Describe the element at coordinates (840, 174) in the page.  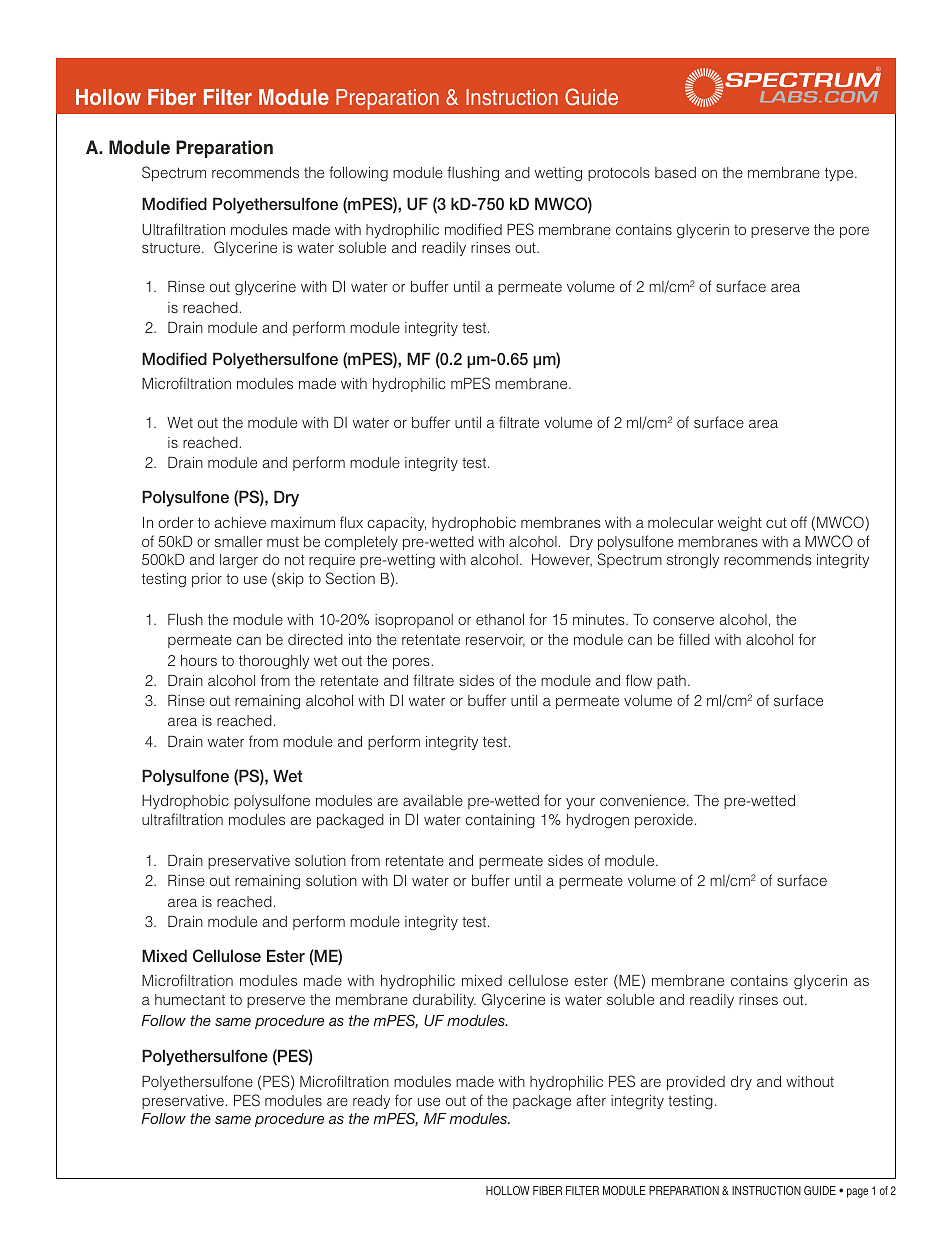
I see `type` at that location.
